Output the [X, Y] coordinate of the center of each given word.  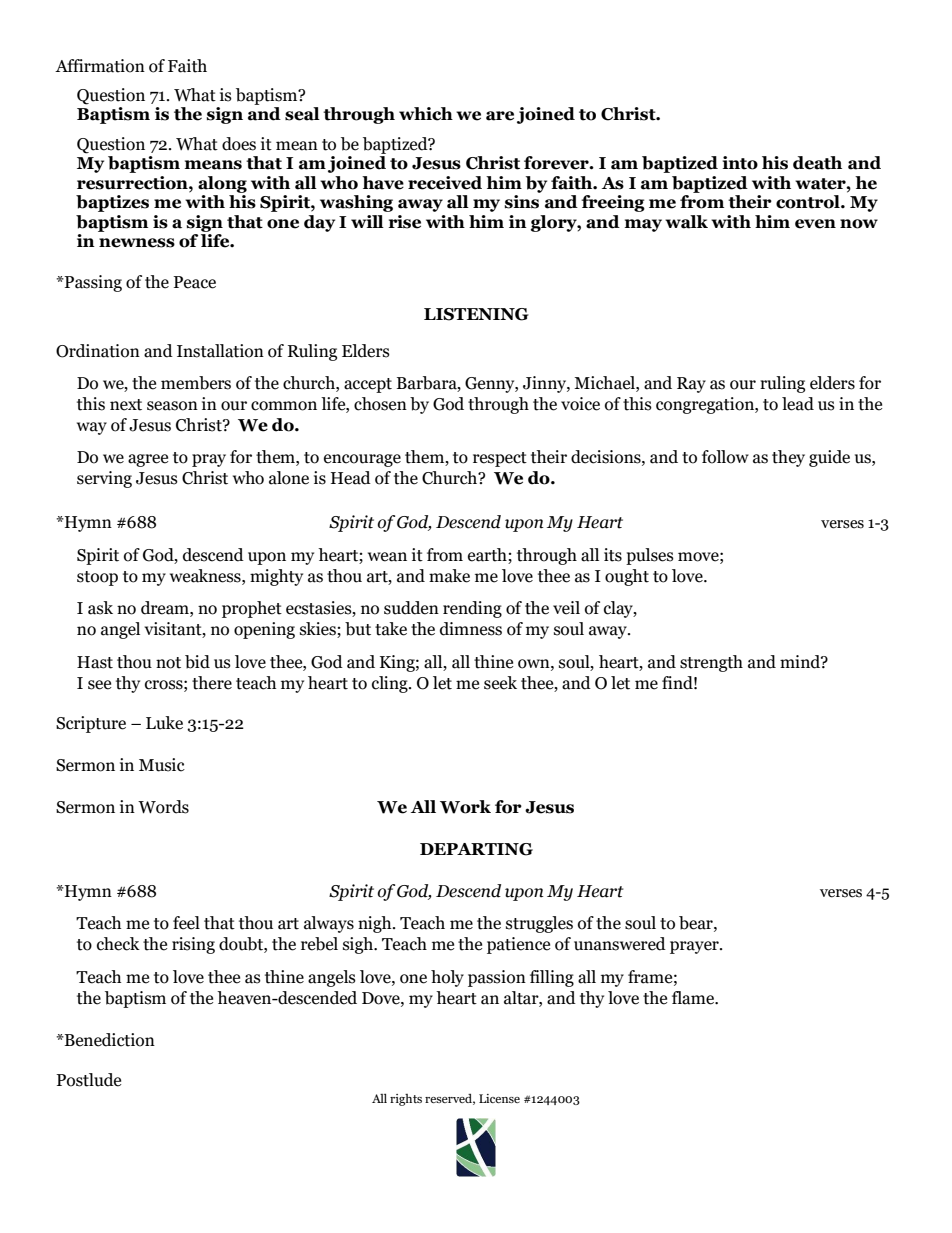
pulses [650, 556]
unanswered [620, 944]
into [740, 163]
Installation [220, 351]
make [449, 576]
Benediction [109, 1040]
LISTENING [476, 314]
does [239, 144]
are [500, 116]
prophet [252, 609]
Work [465, 807]
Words [163, 807]
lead [798, 404]
